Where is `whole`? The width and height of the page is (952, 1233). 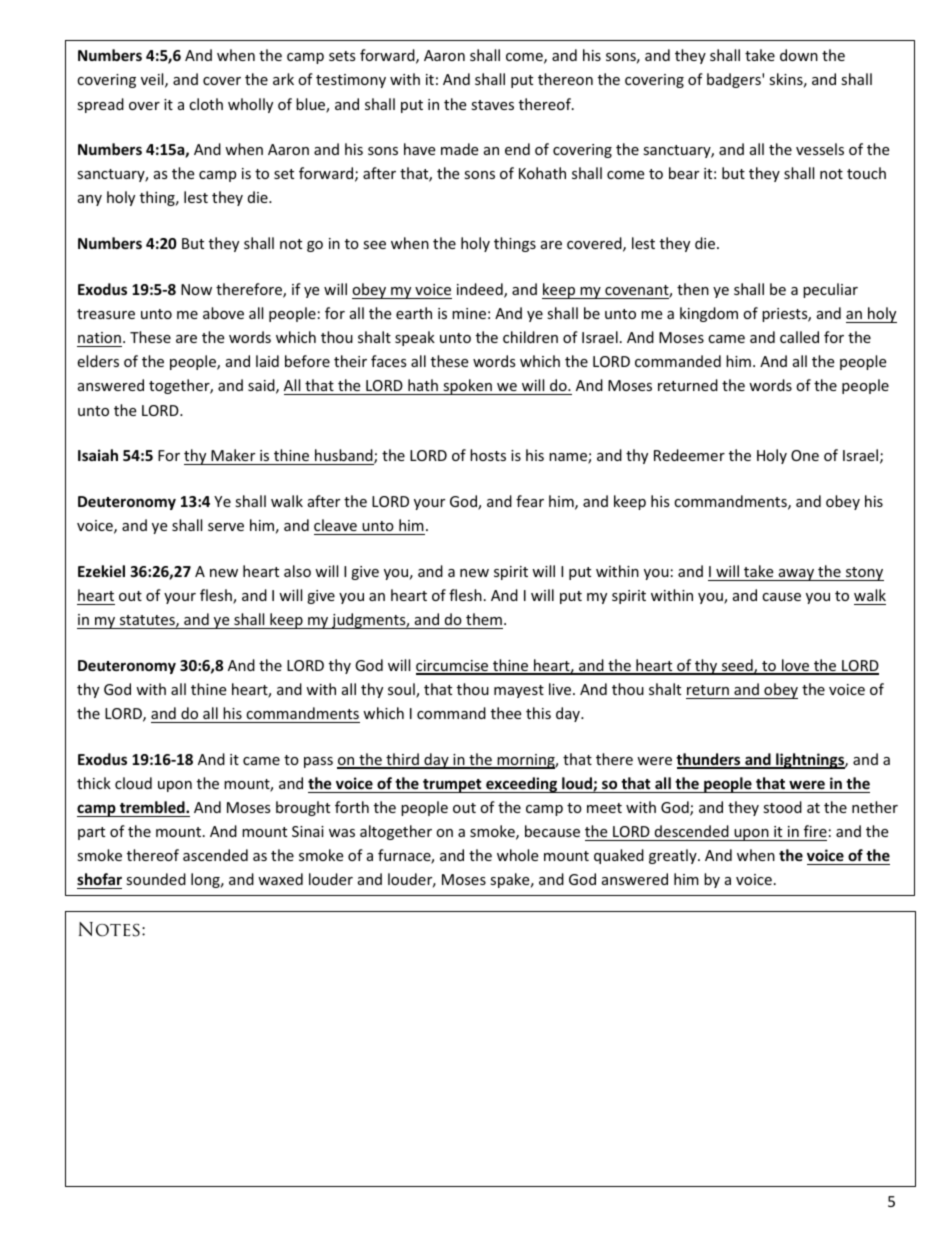 whole is located at coordinates (517, 855).
